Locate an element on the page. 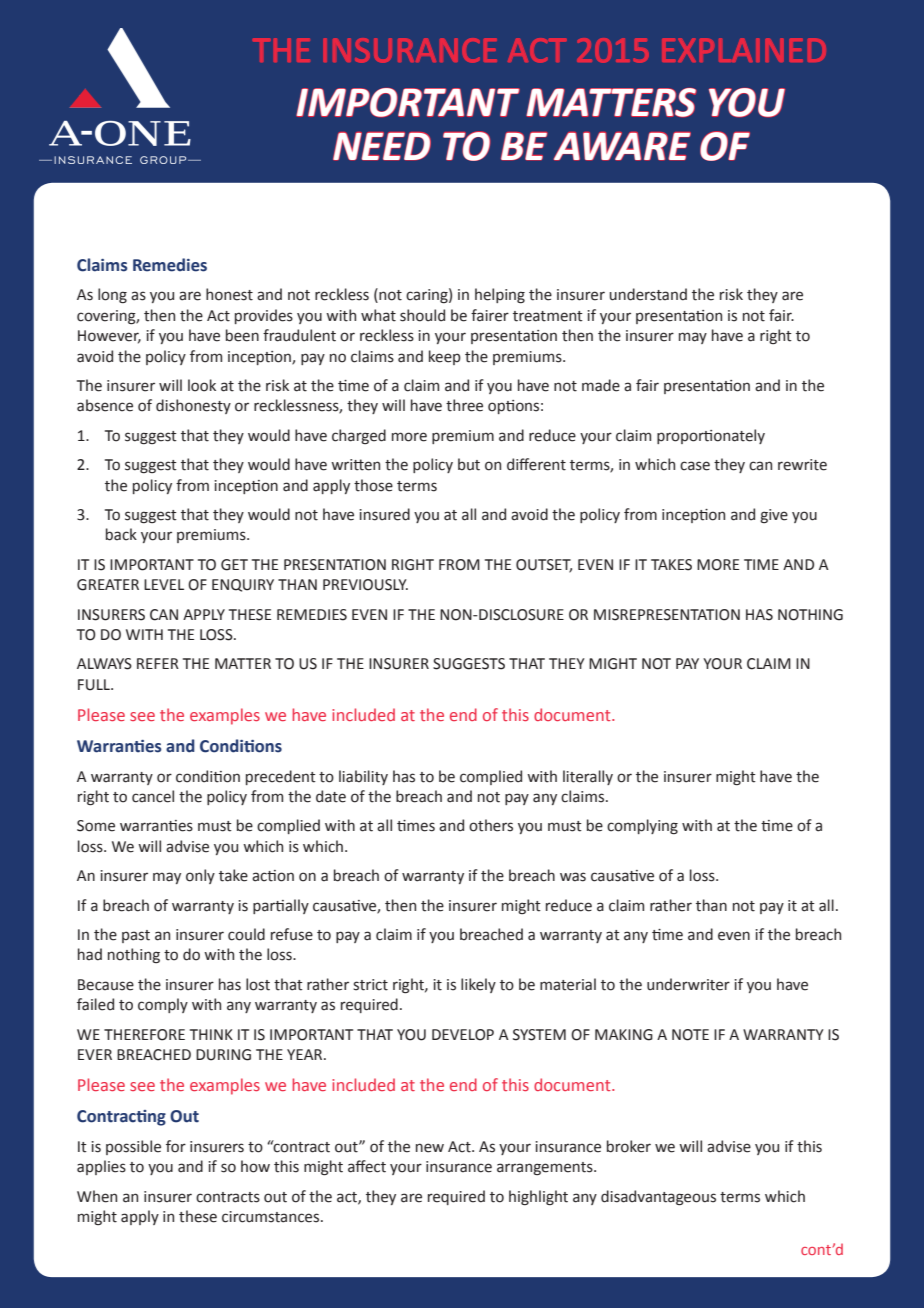  long is located at coordinates (112, 295).
